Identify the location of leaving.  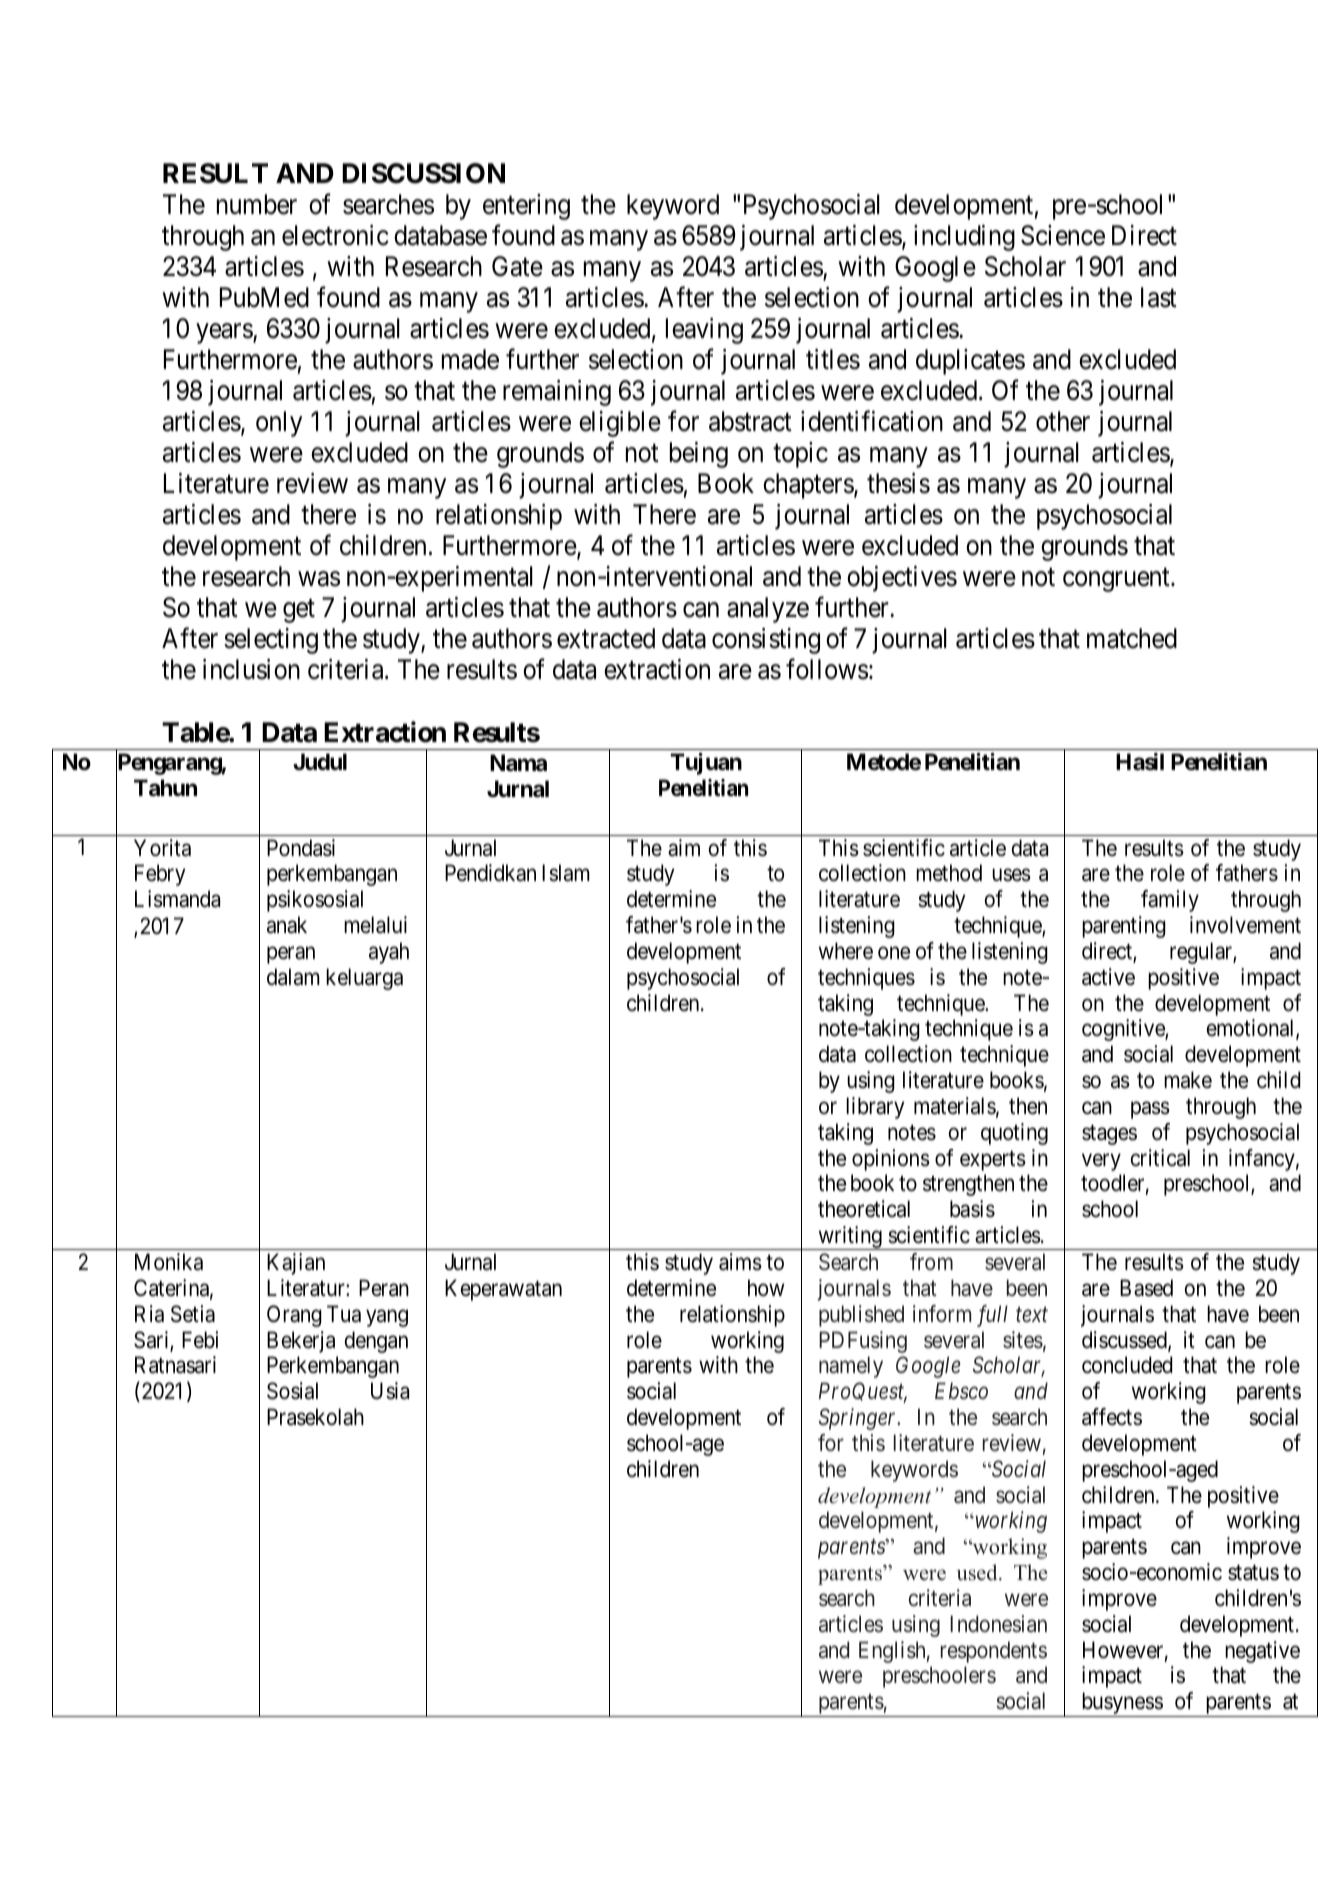
(704, 331).
